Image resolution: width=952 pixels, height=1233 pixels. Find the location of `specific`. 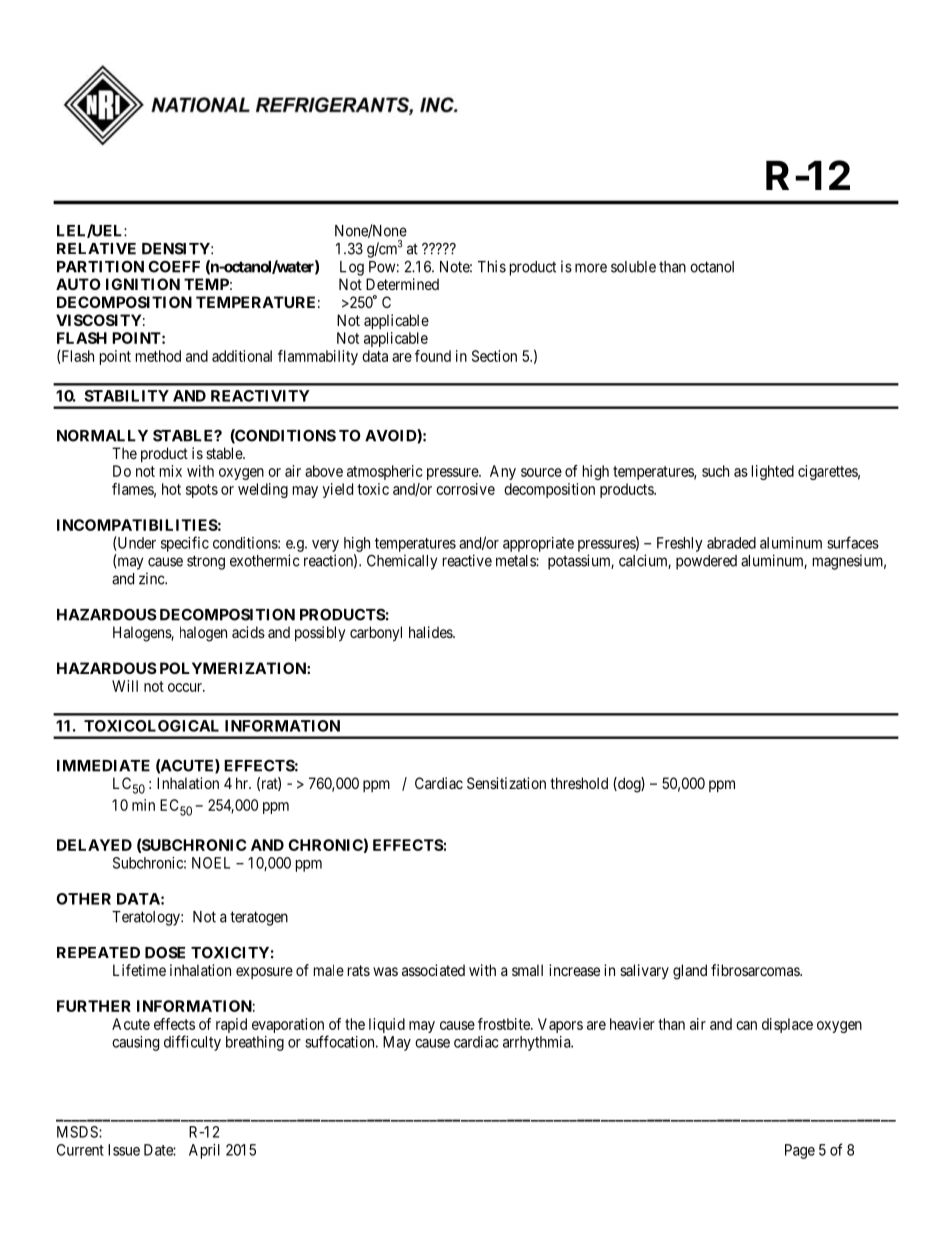

specific is located at coordinates (185, 544).
